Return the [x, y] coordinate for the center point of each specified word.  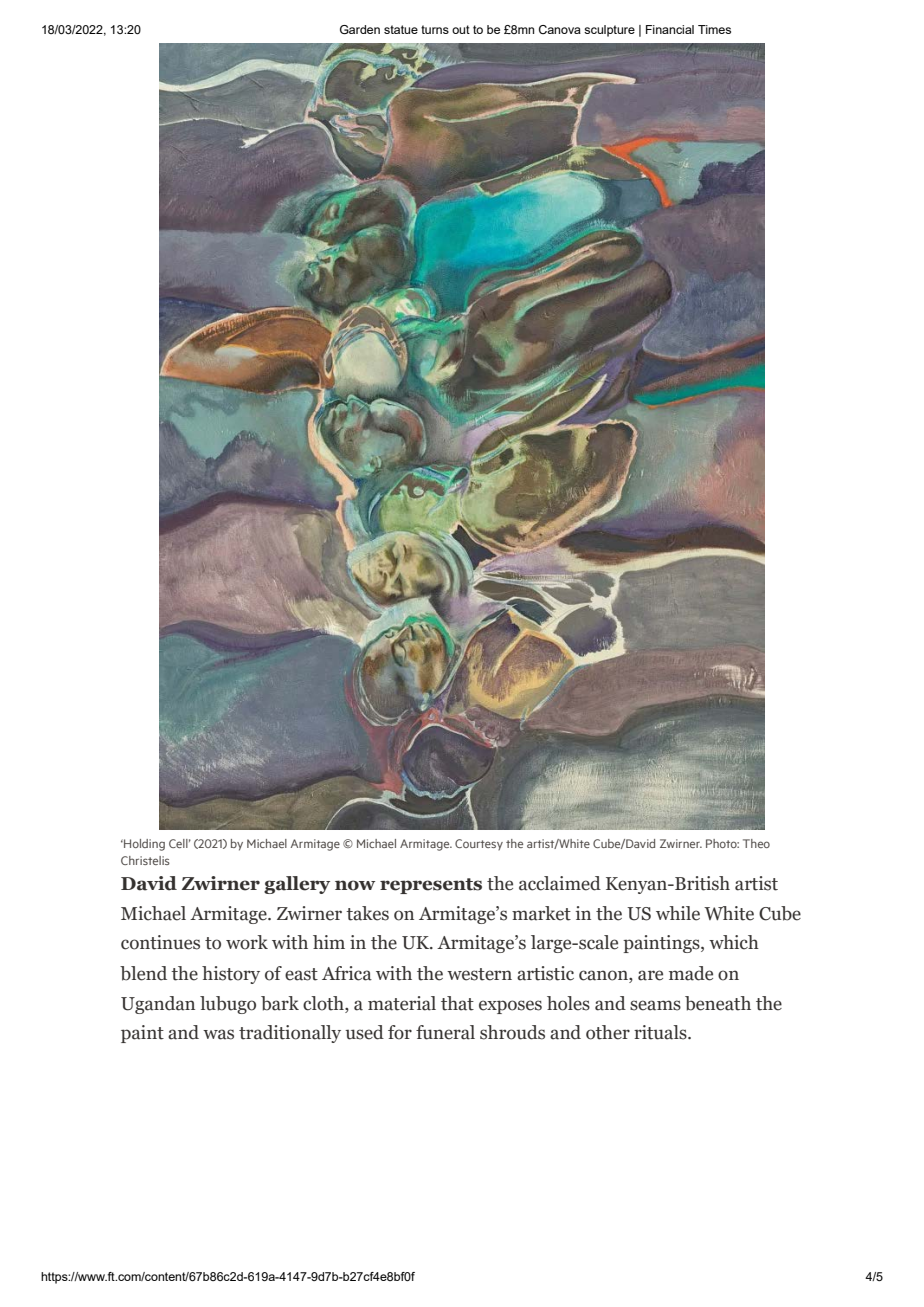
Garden [360, 29]
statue [401, 29]
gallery [297, 885]
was [218, 1034]
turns [435, 29]
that [457, 1003]
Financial [670, 29]
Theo [756, 843]
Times [714, 29]
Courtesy [479, 844]
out [461, 29]
